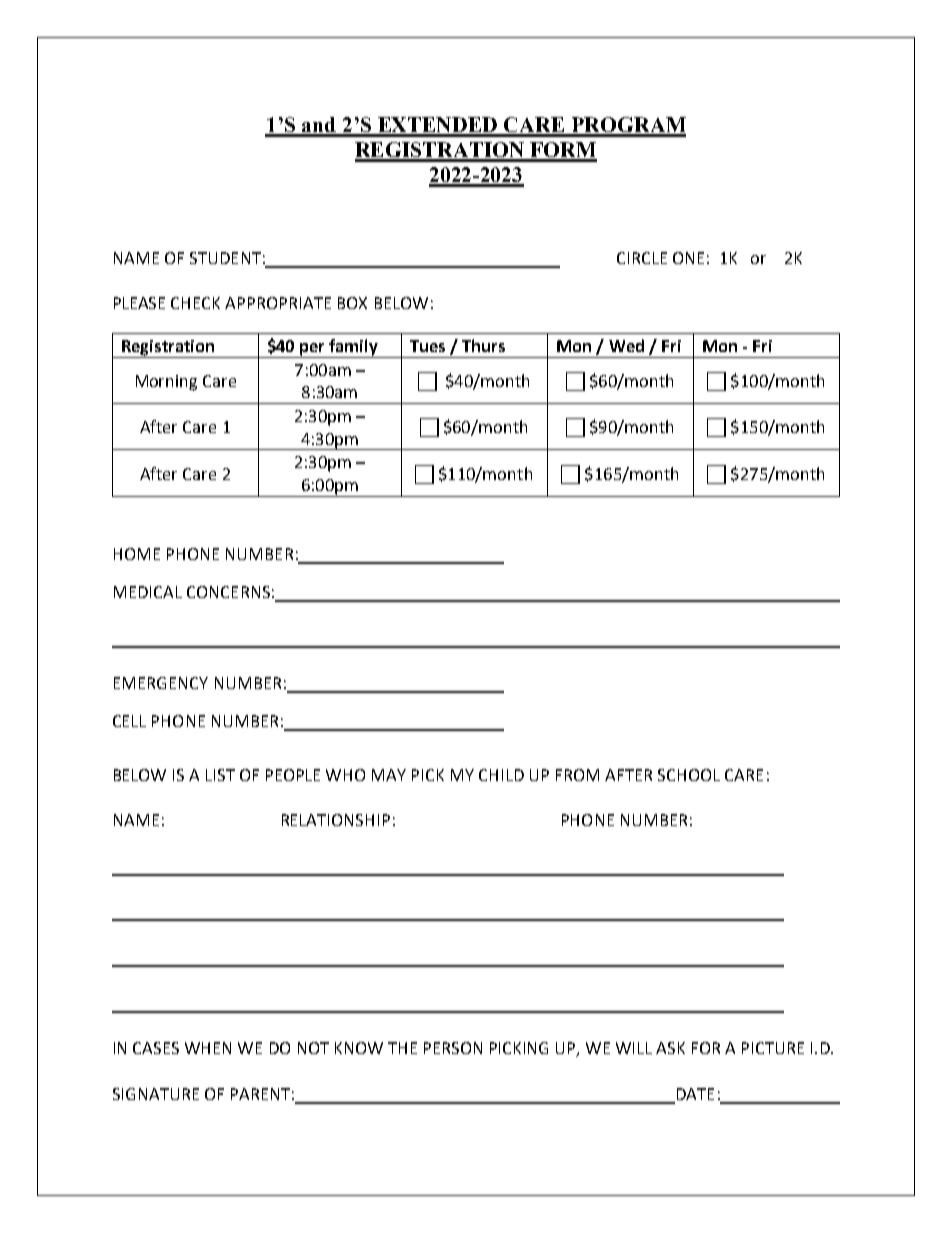 The width and height of the screenshot is (952, 1233). I want to click on CHILD, so click(501, 775).
